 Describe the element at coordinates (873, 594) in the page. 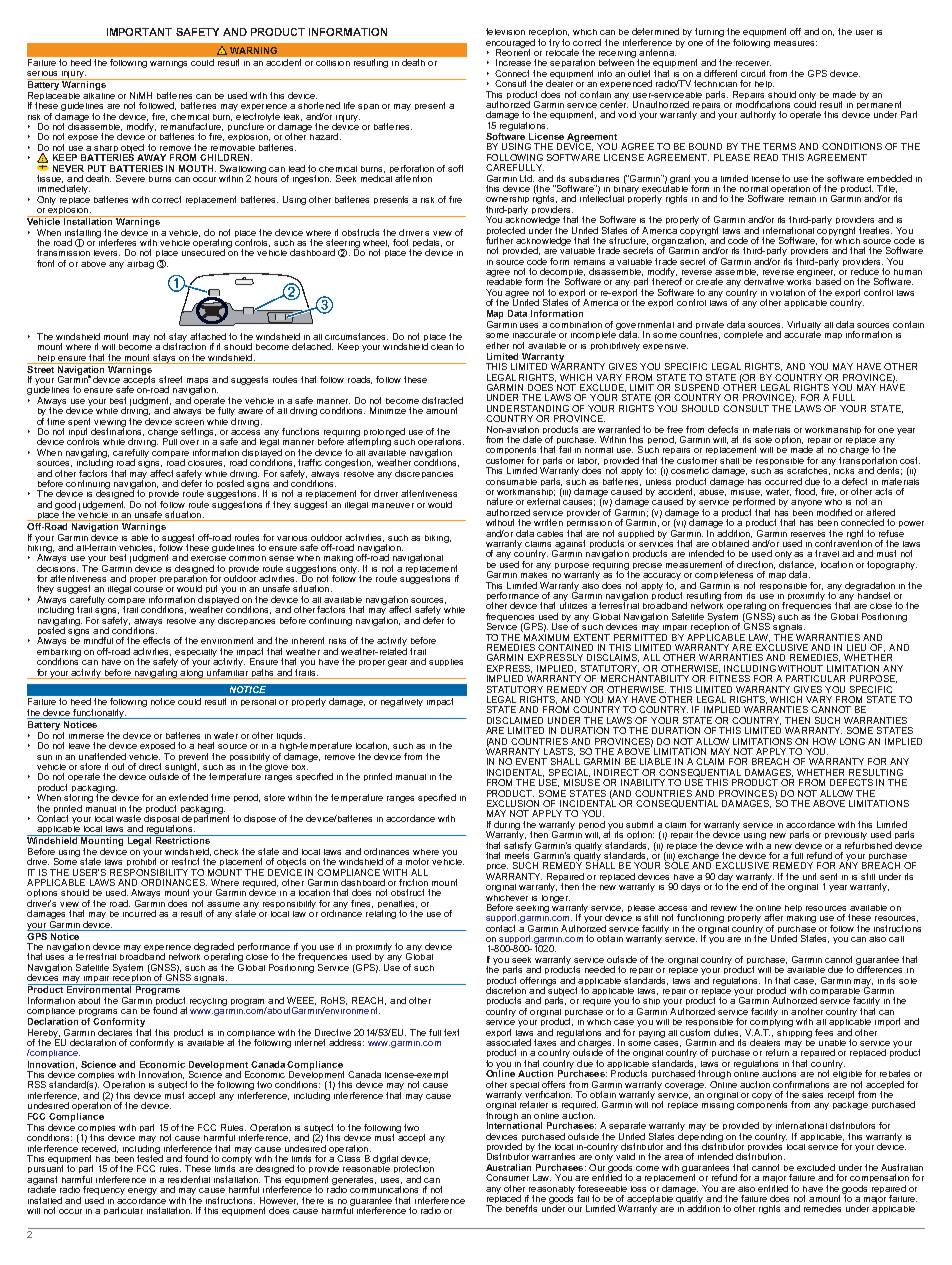

I see `handset` at that location.
